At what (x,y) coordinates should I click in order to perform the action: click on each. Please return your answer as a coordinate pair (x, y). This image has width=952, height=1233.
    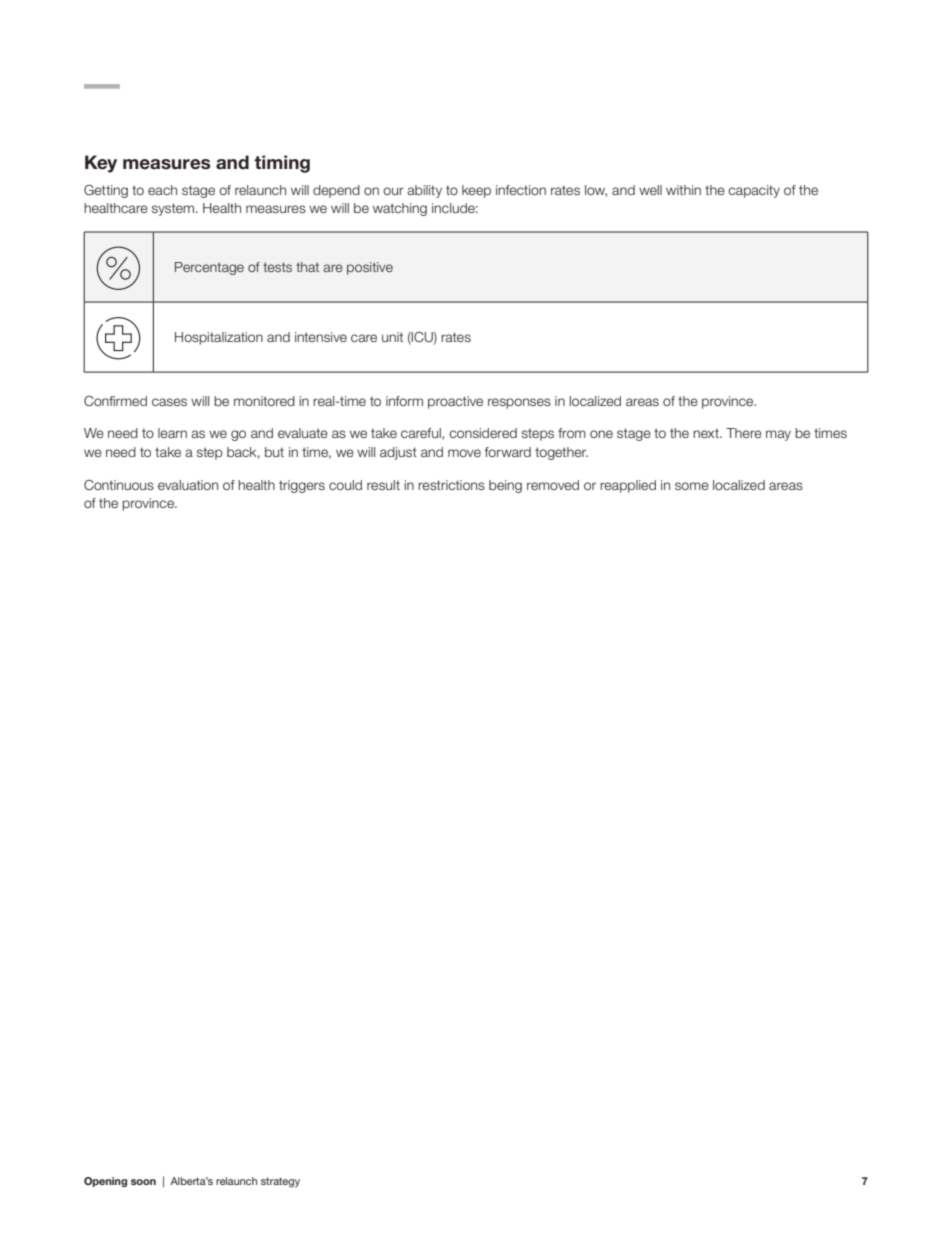
    Looking at the image, I should click on (162, 190).
